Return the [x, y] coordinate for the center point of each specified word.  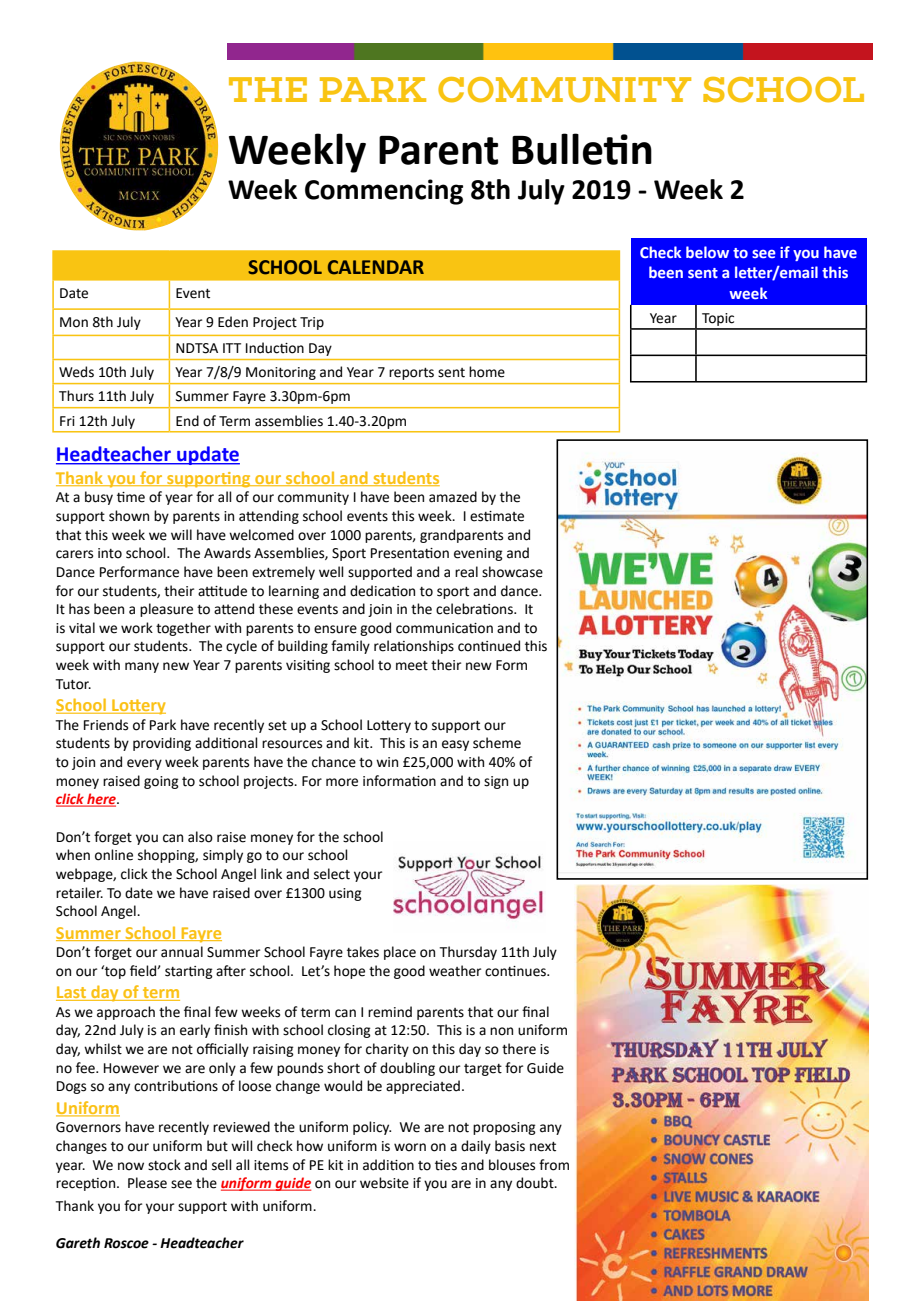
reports [411, 374]
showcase [512, 572]
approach [126, 1013]
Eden [233, 322]
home [487, 372]
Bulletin [582, 149]
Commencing [384, 192]
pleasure [166, 610]
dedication [382, 591]
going [161, 782]
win [387, 762]
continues [516, 971]
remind [390, 1012]
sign [496, 782]
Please [147, 1183]
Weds [76, 372]
